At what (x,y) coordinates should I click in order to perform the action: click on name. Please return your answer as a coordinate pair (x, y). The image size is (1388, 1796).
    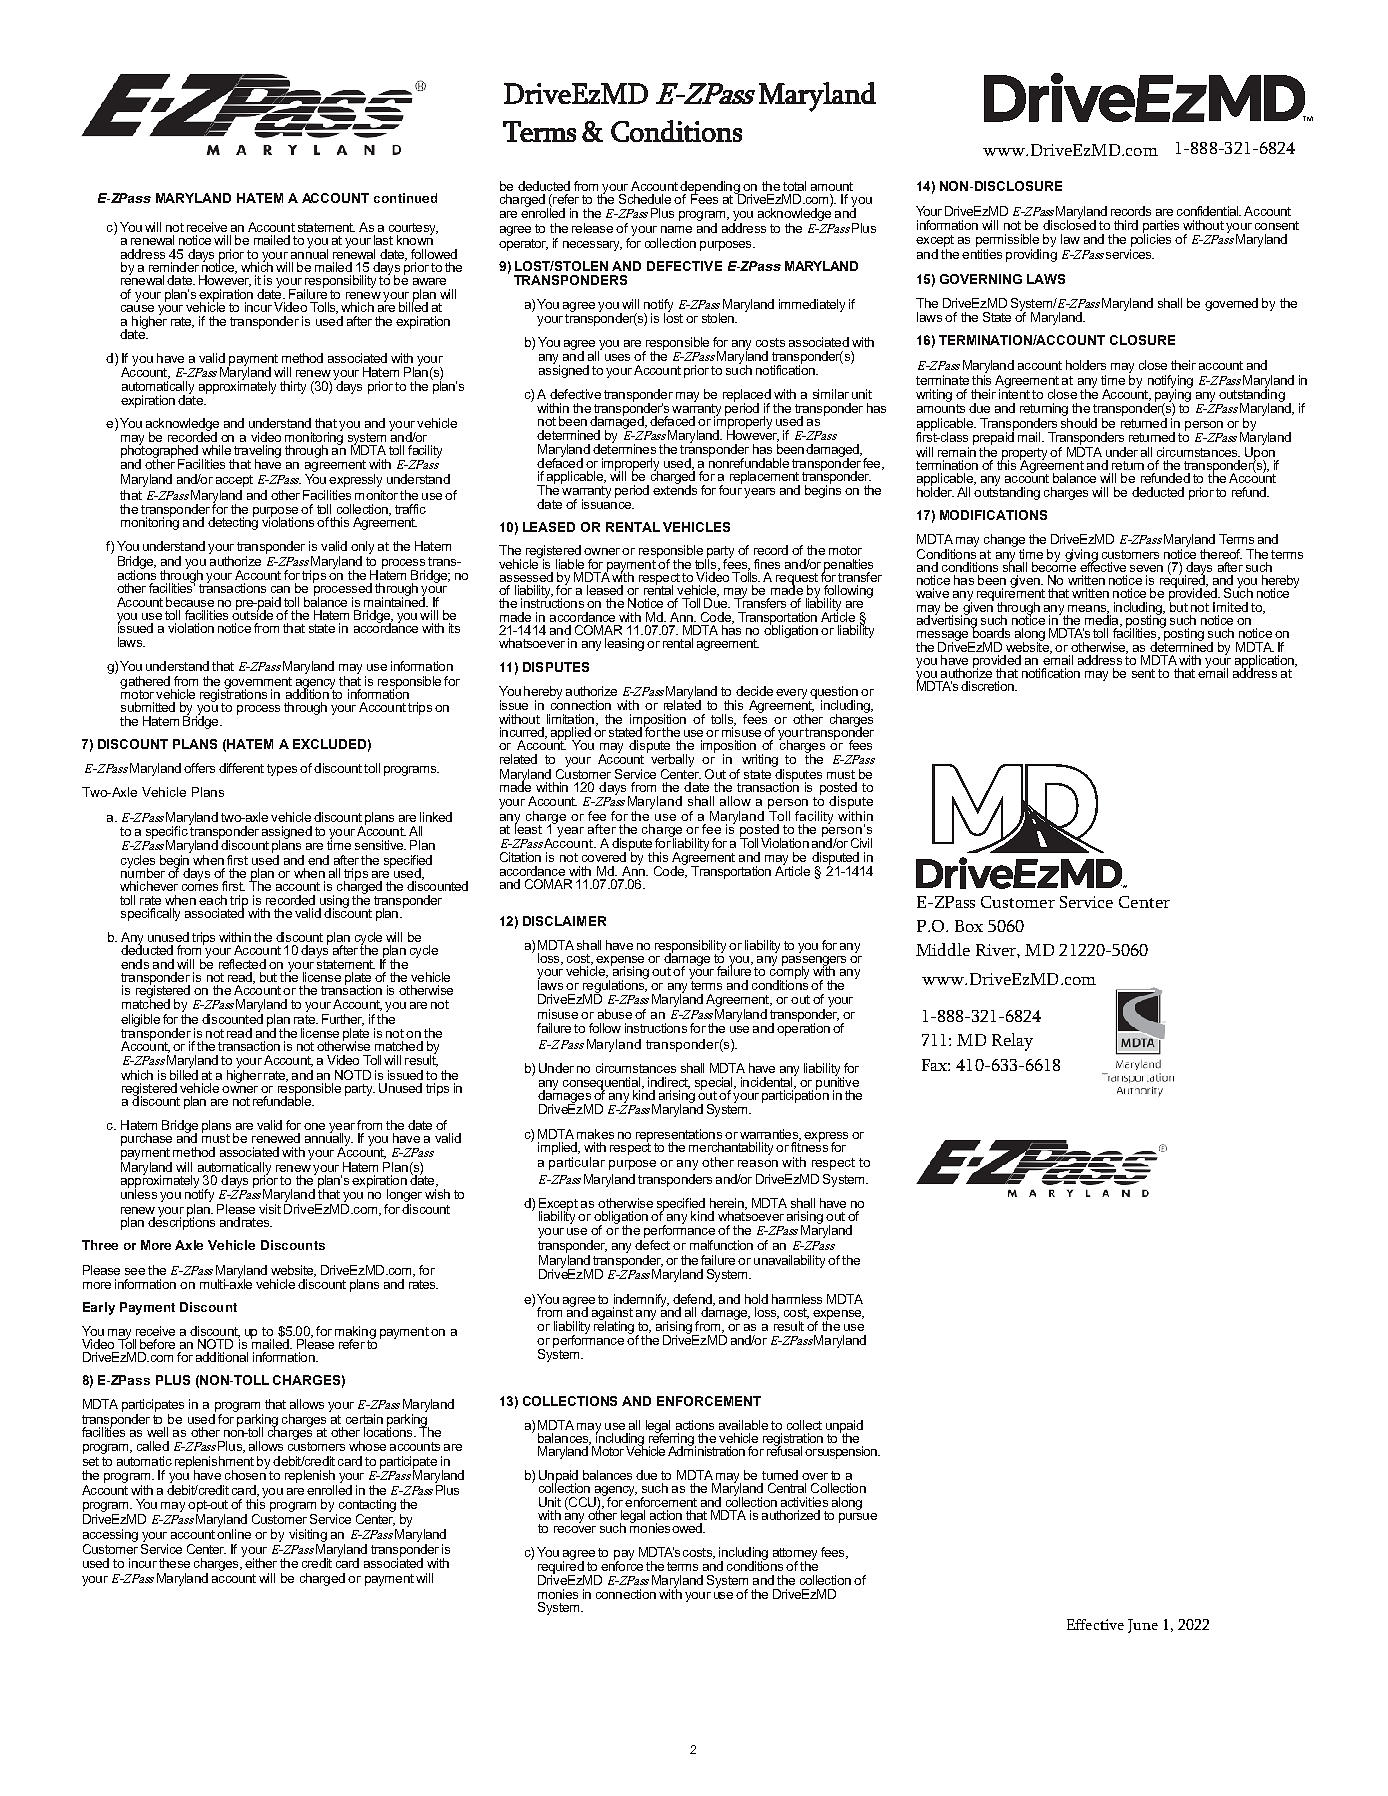
    Looking at the image, I should click on (676, 229).
